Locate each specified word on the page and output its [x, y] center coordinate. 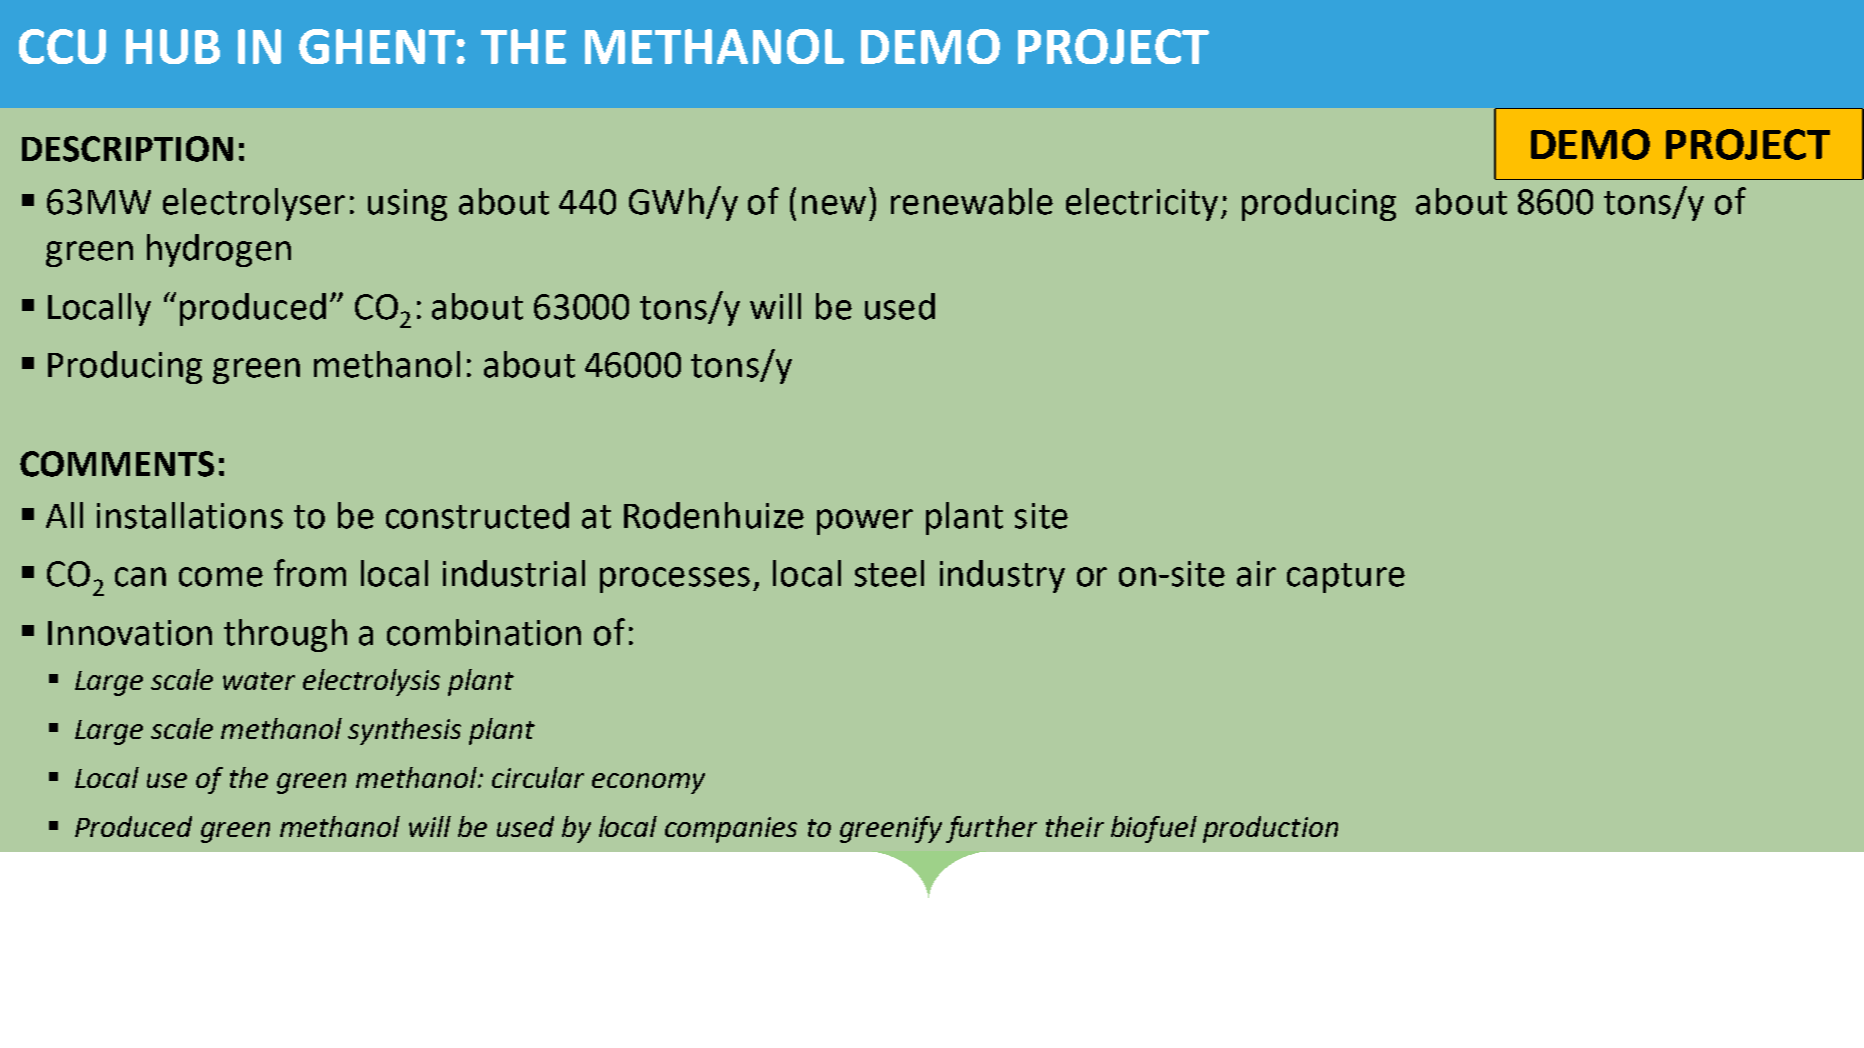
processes [675, 580]
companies [731, 830]
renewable [972, 201]
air [1256, 574]
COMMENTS [117, 464]
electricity [1142, 204]
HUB [173, 46]
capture [1346, 578]
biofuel [1154, 829]
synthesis [404, 731]
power [865, 522]
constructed [477, 515]
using [407, 205]
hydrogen [219, 250]
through [285, 635]
